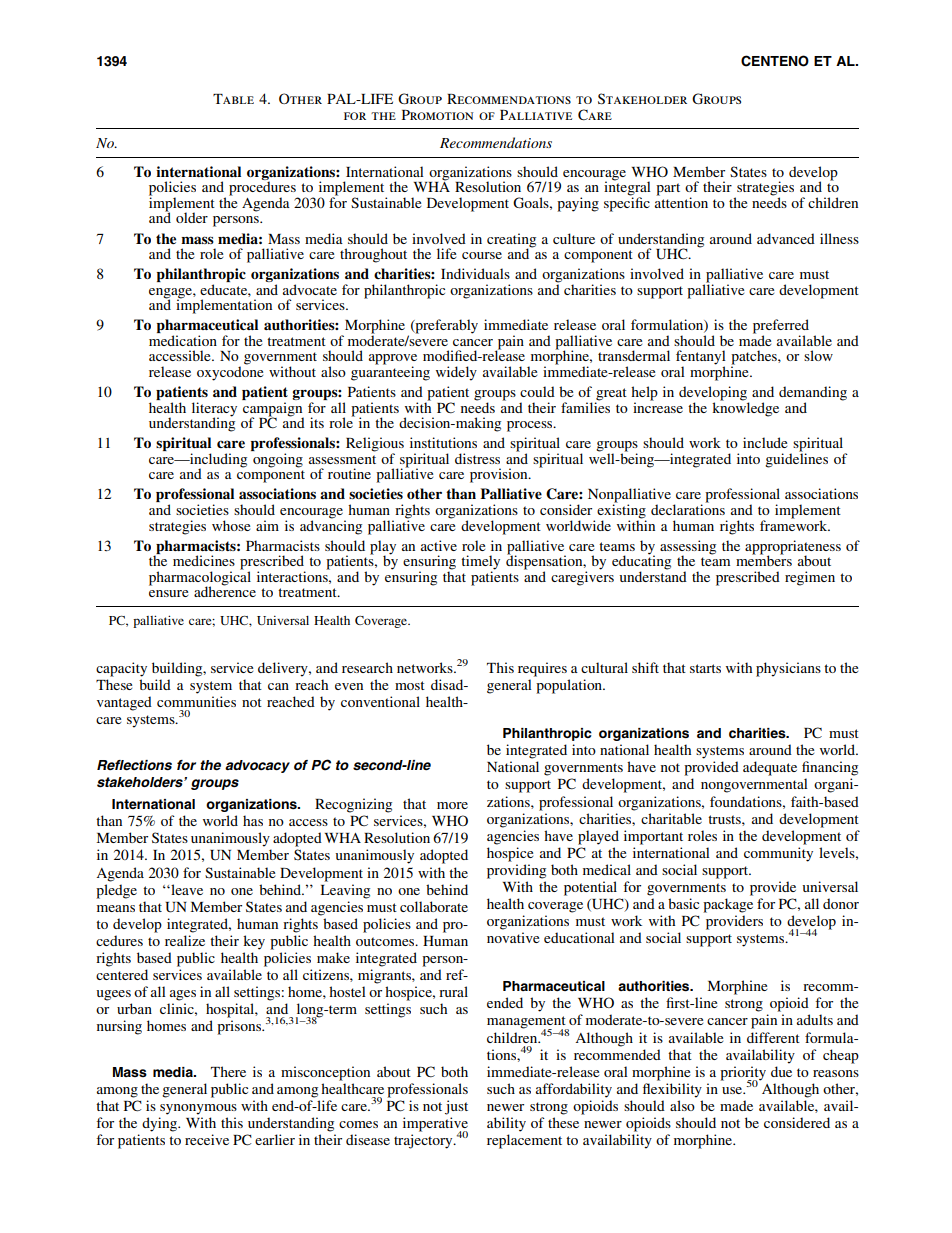  Describe the element at coordinates (743, 1074) in the screenshot. I see `priority` at that location.
